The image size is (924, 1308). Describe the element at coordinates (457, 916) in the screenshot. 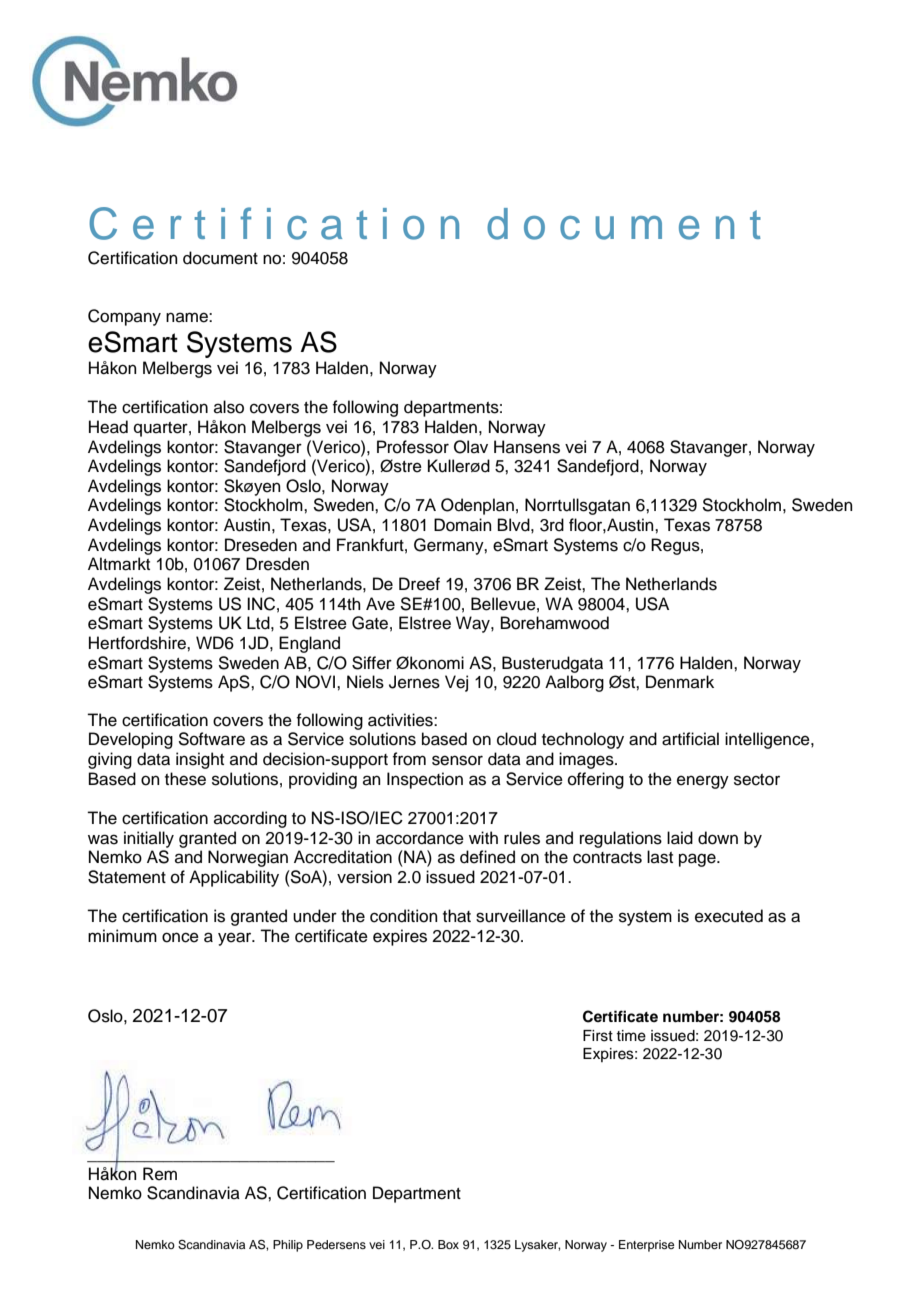

I see `that` at that location.
